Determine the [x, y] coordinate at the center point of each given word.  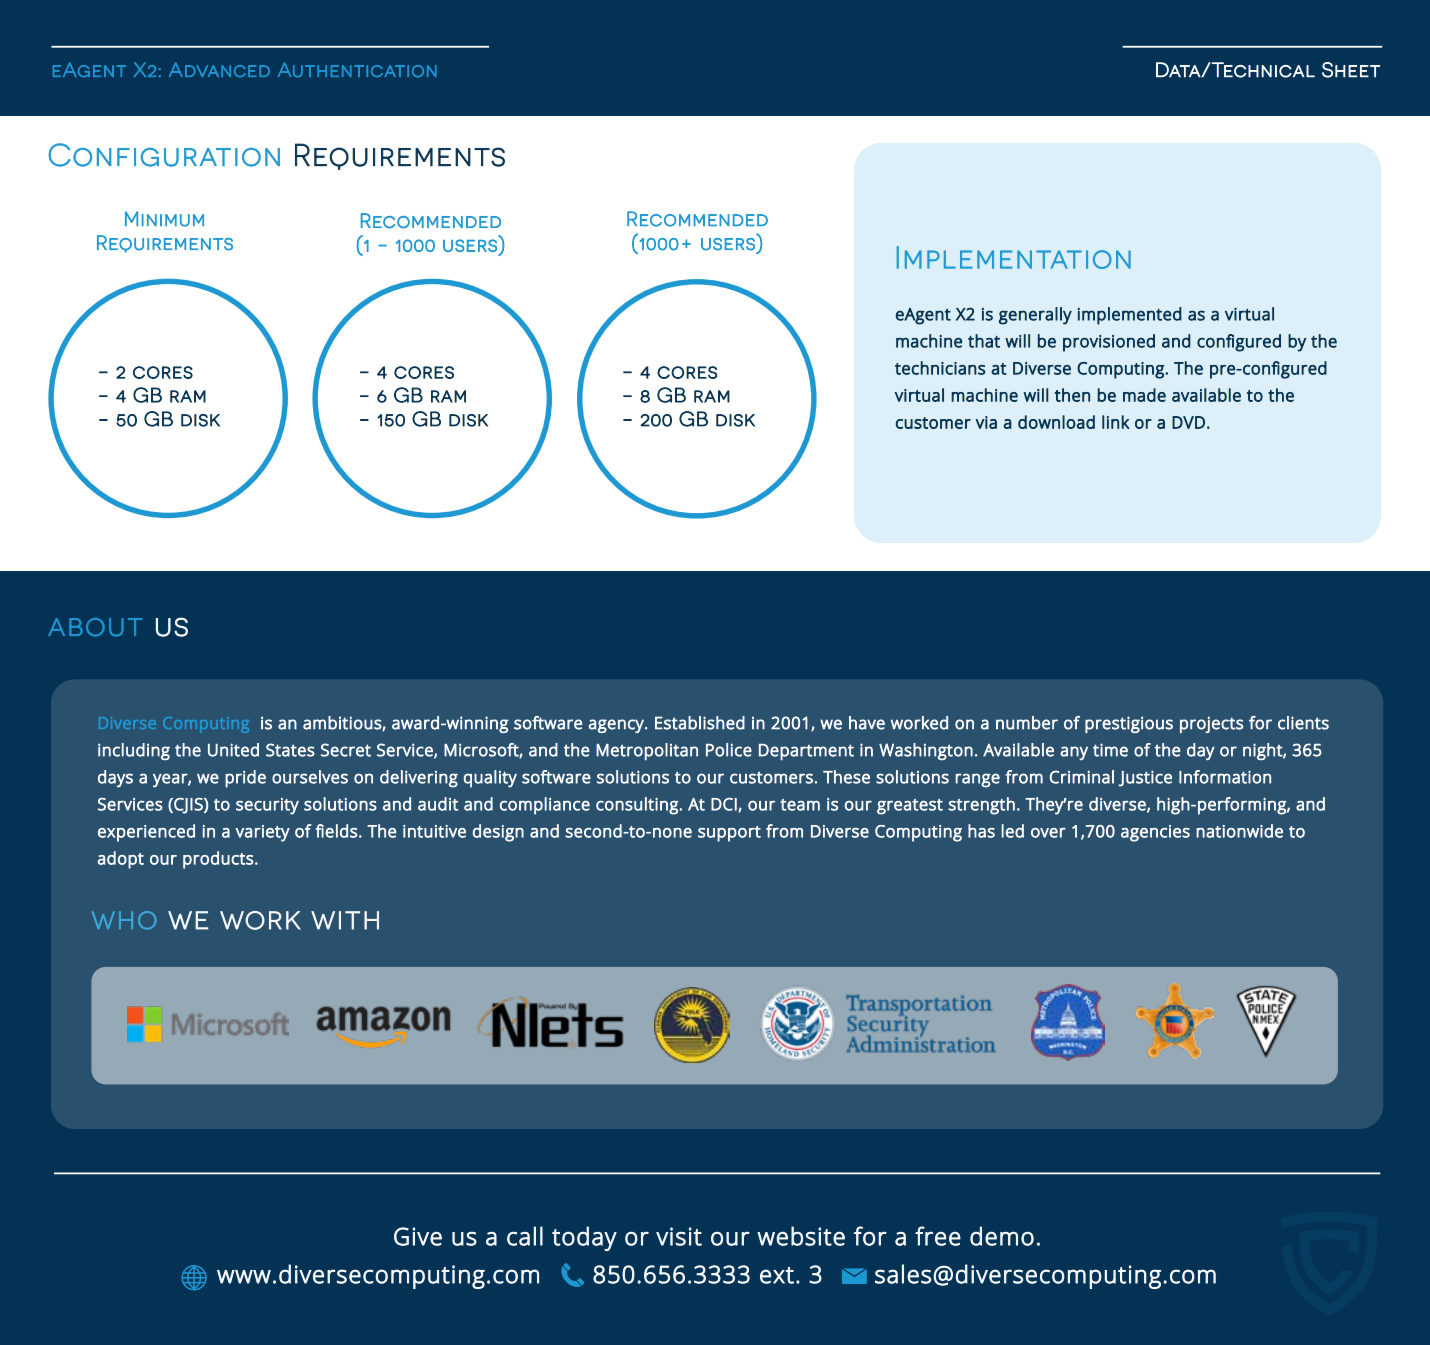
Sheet [1351, 70]
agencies [1155, 833]
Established [700, 723]
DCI [725, 805]
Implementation [1014, 257]
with [345, 920]
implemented [1130, 316]
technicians [940, 368]
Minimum [164, 219]
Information [1225, 777]
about [95, 627]
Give [418, 1236]
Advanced [219, 69]
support [729, 834]
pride [245, 779]
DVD [1188, 422]
